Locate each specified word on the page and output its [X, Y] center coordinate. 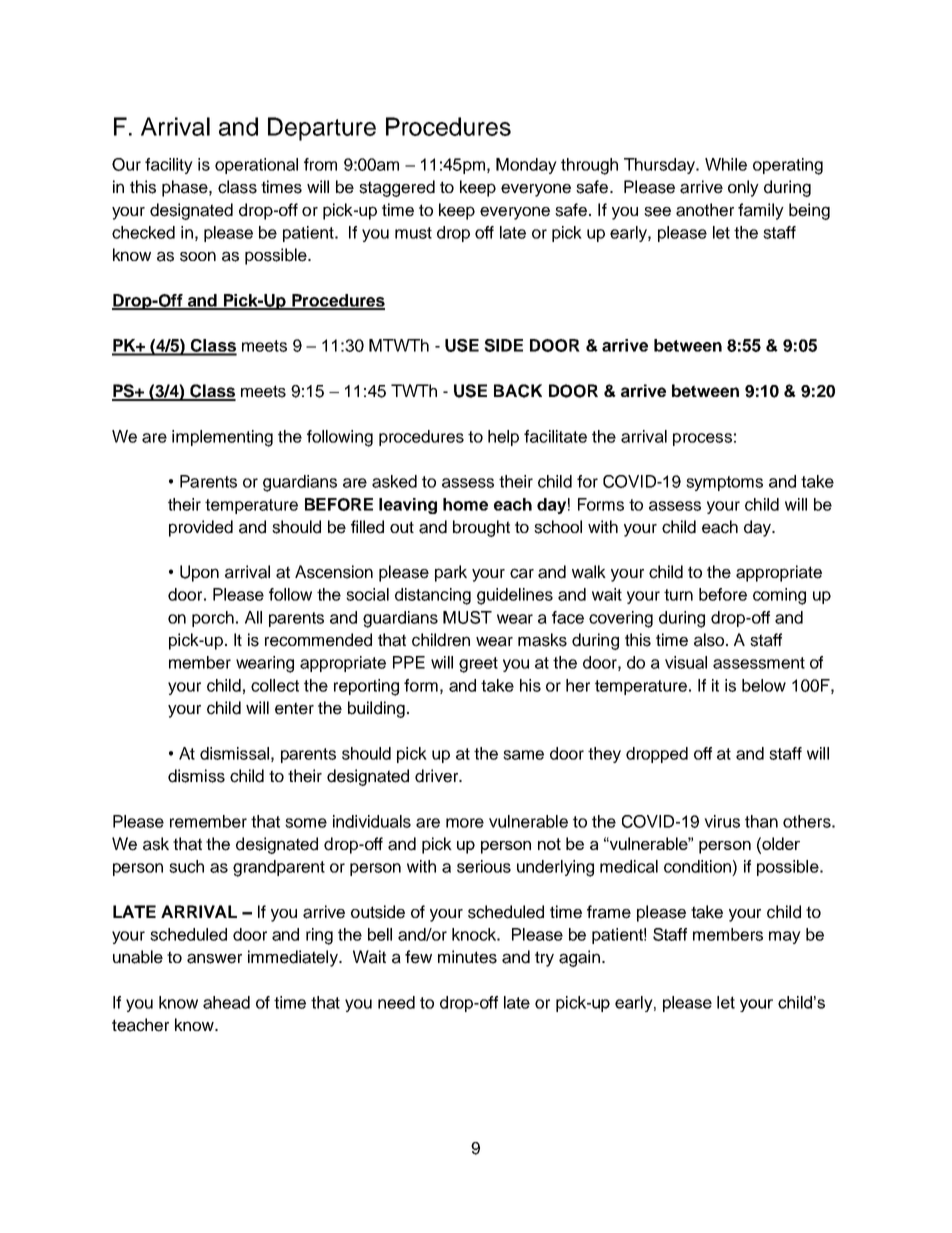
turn [678, 595]
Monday [526, 166]
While [726, 164]
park [451, 573]
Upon [199, 573]
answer [214, 958]
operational [256, 166]
